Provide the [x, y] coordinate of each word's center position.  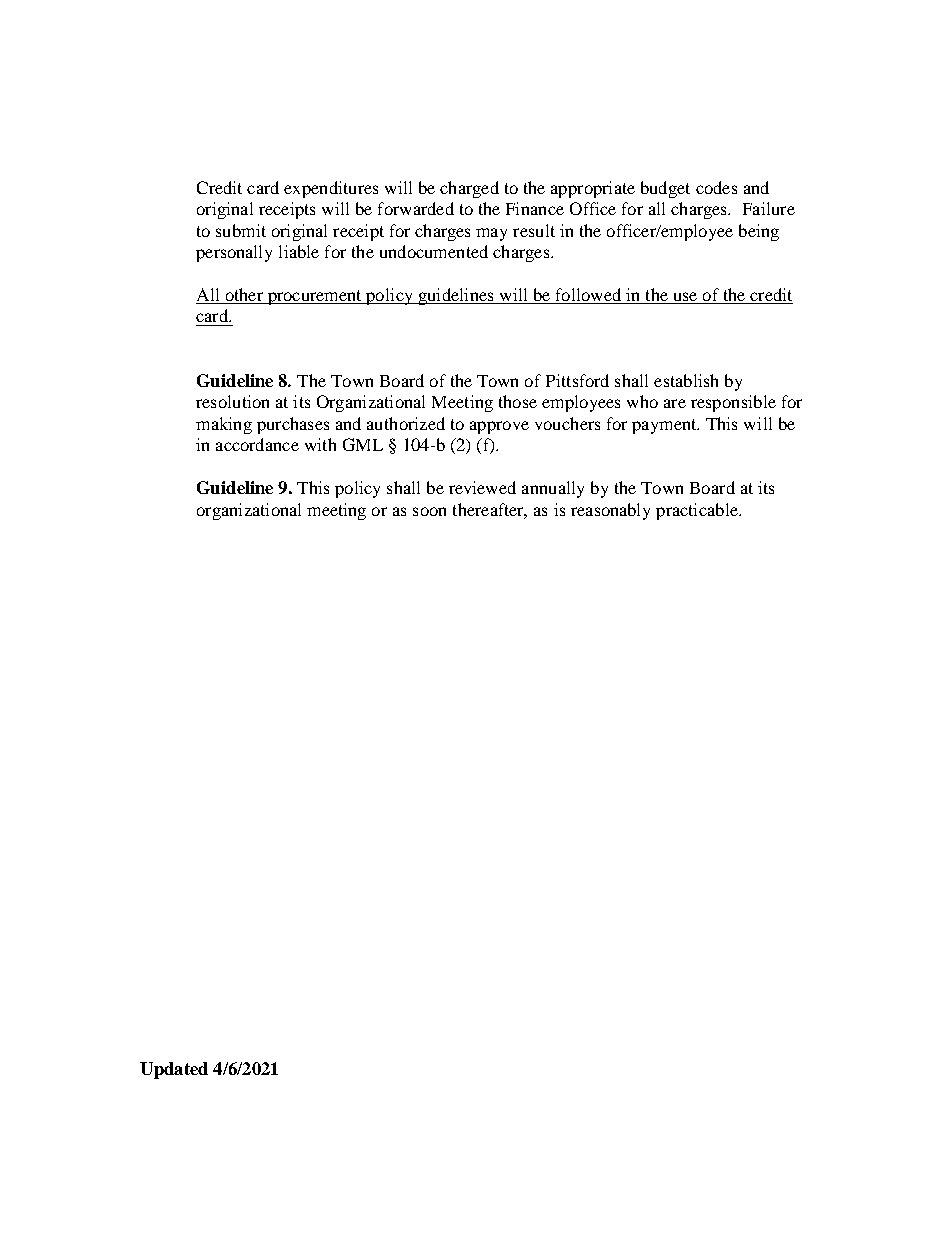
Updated [174, 1070]
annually [553, 489]
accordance [257, 444]
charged [469, 189]
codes [716, 187]
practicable [698, 511]
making [224, 425]
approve [499, 427]
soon [429, 511]
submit [241, 230]
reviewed [482, 487]
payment [665, 426]
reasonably [610, 511]
